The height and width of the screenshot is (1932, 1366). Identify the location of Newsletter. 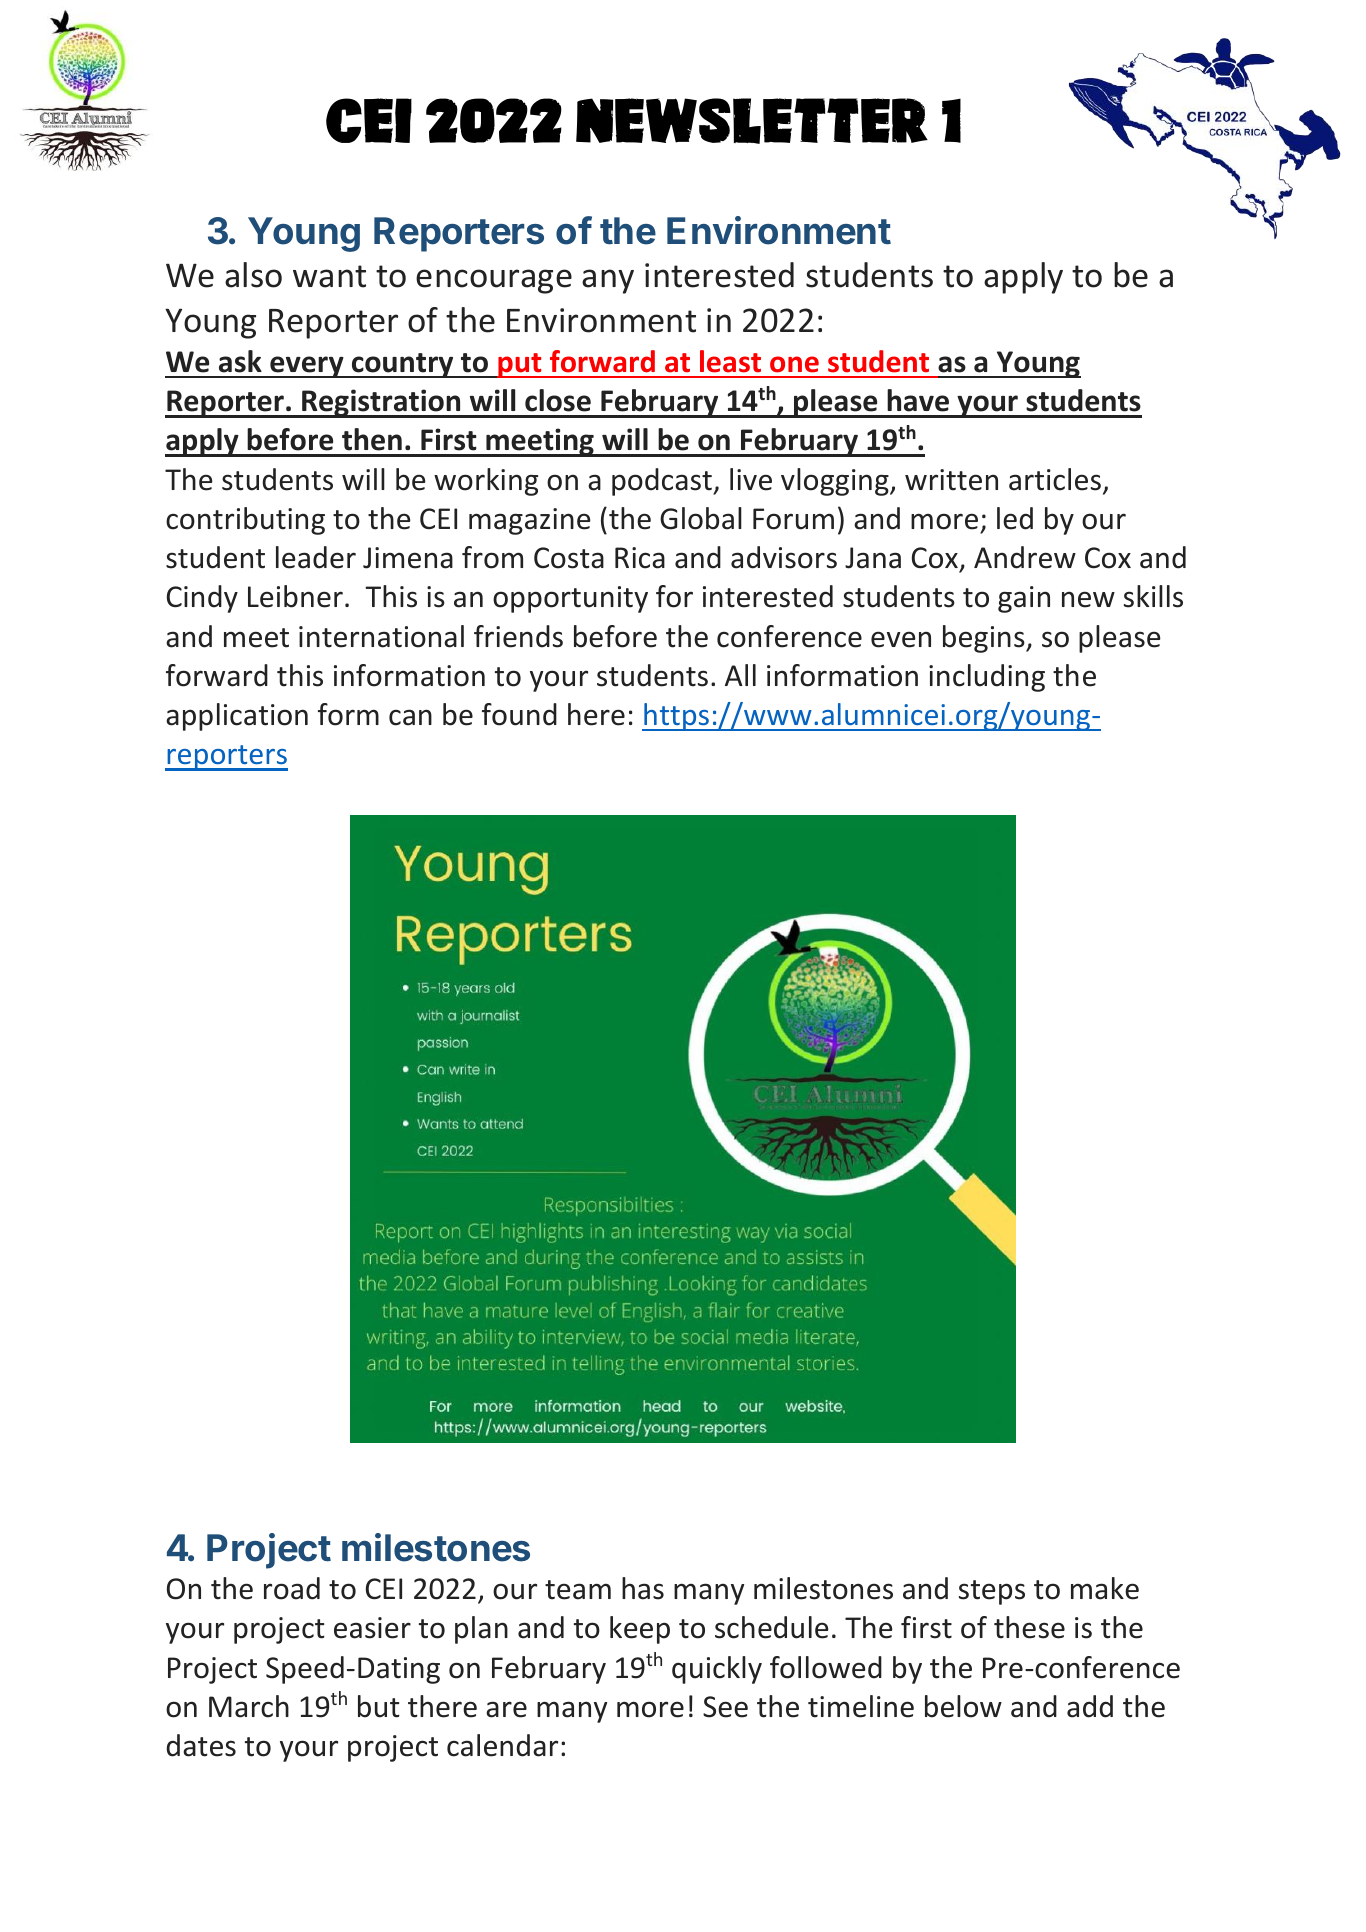
(752, 121).
